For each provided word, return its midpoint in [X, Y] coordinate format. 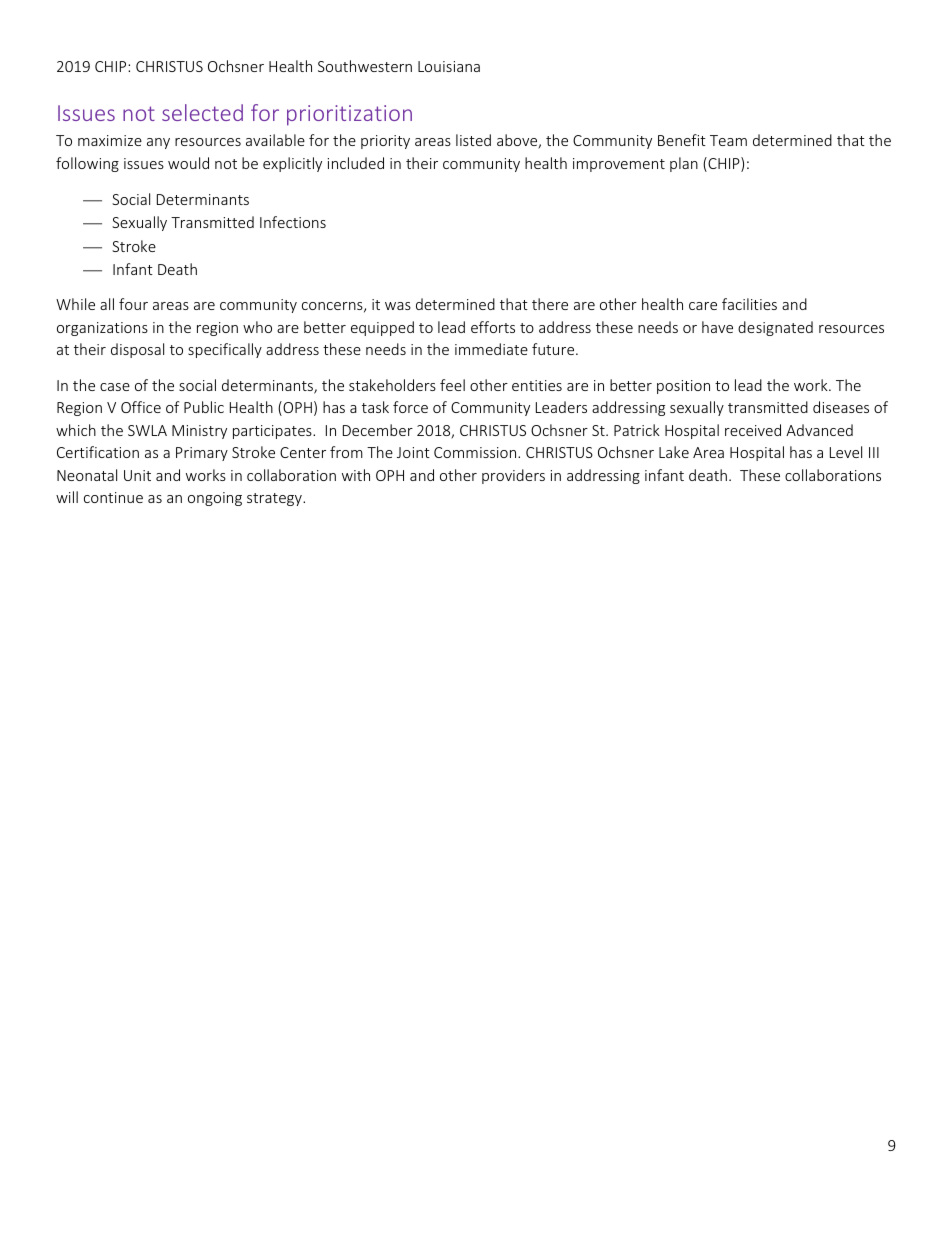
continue [113, 497]
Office [141, 407]
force [410, 407]
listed [473, 140]
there [550, 304]
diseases [841, 407]
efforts [493, 327]
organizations [102, 329]
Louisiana [449, 66]
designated [775, 328]
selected [202, 112]
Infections [293, 222]
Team [728, 140]
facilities [749, 304]
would [188, 163]
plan [684, 164]
